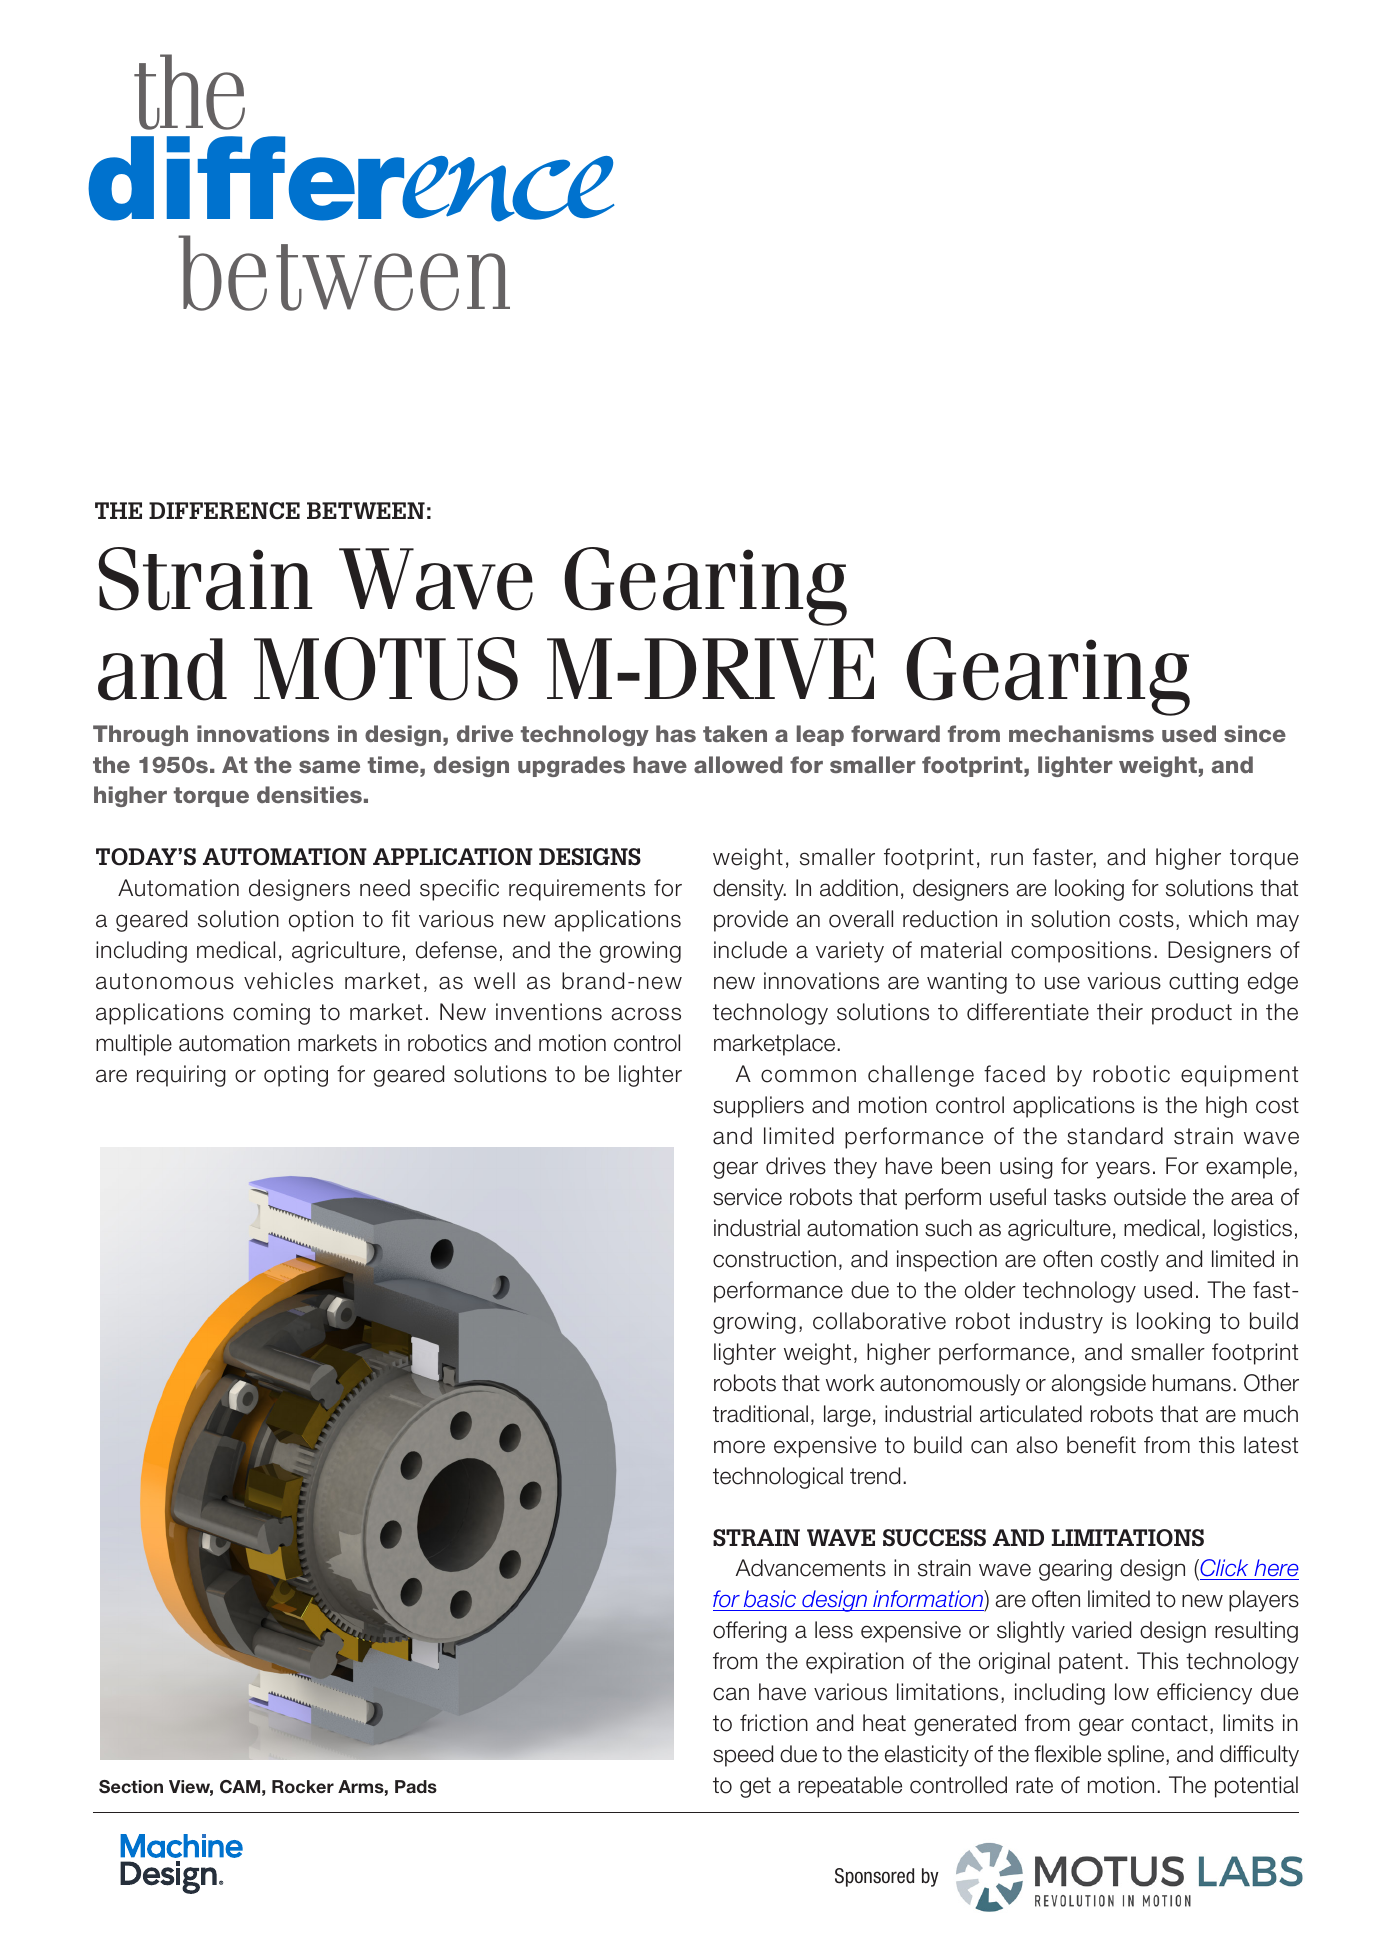  Describe the element at coordinates (1120, 1012) in the screenshot. I see `their` at that location.
